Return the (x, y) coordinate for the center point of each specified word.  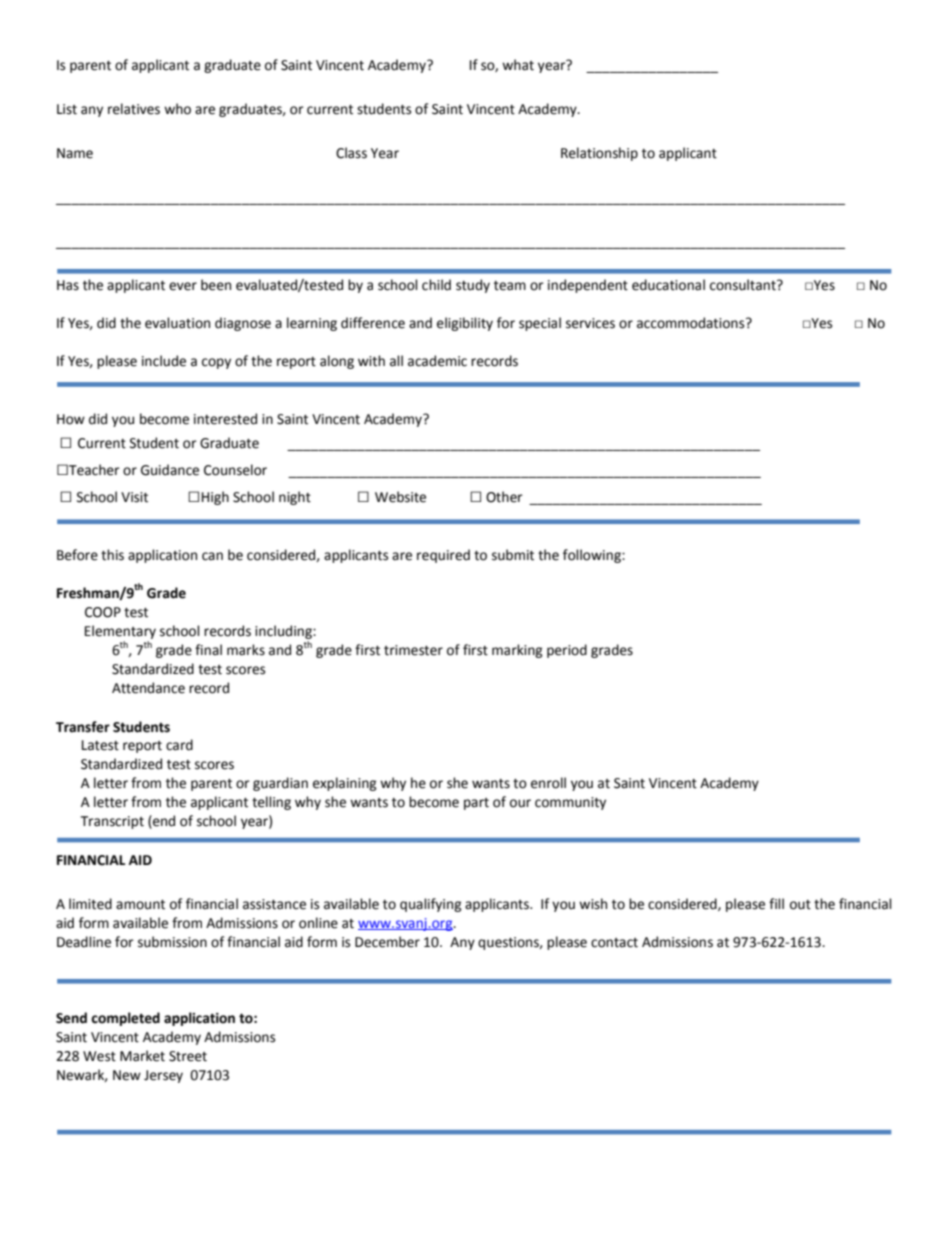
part (476, 804)
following (593, 556)
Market (142, 1056)
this (112, 555)
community (570, 803)
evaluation (177, 323)
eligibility (465, 324)
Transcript (112, 822)
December (387, 942)
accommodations (692, 323)
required (443, 556)
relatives (134, 109)
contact (614, 943)
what (518, 65)
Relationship (599, 154)
